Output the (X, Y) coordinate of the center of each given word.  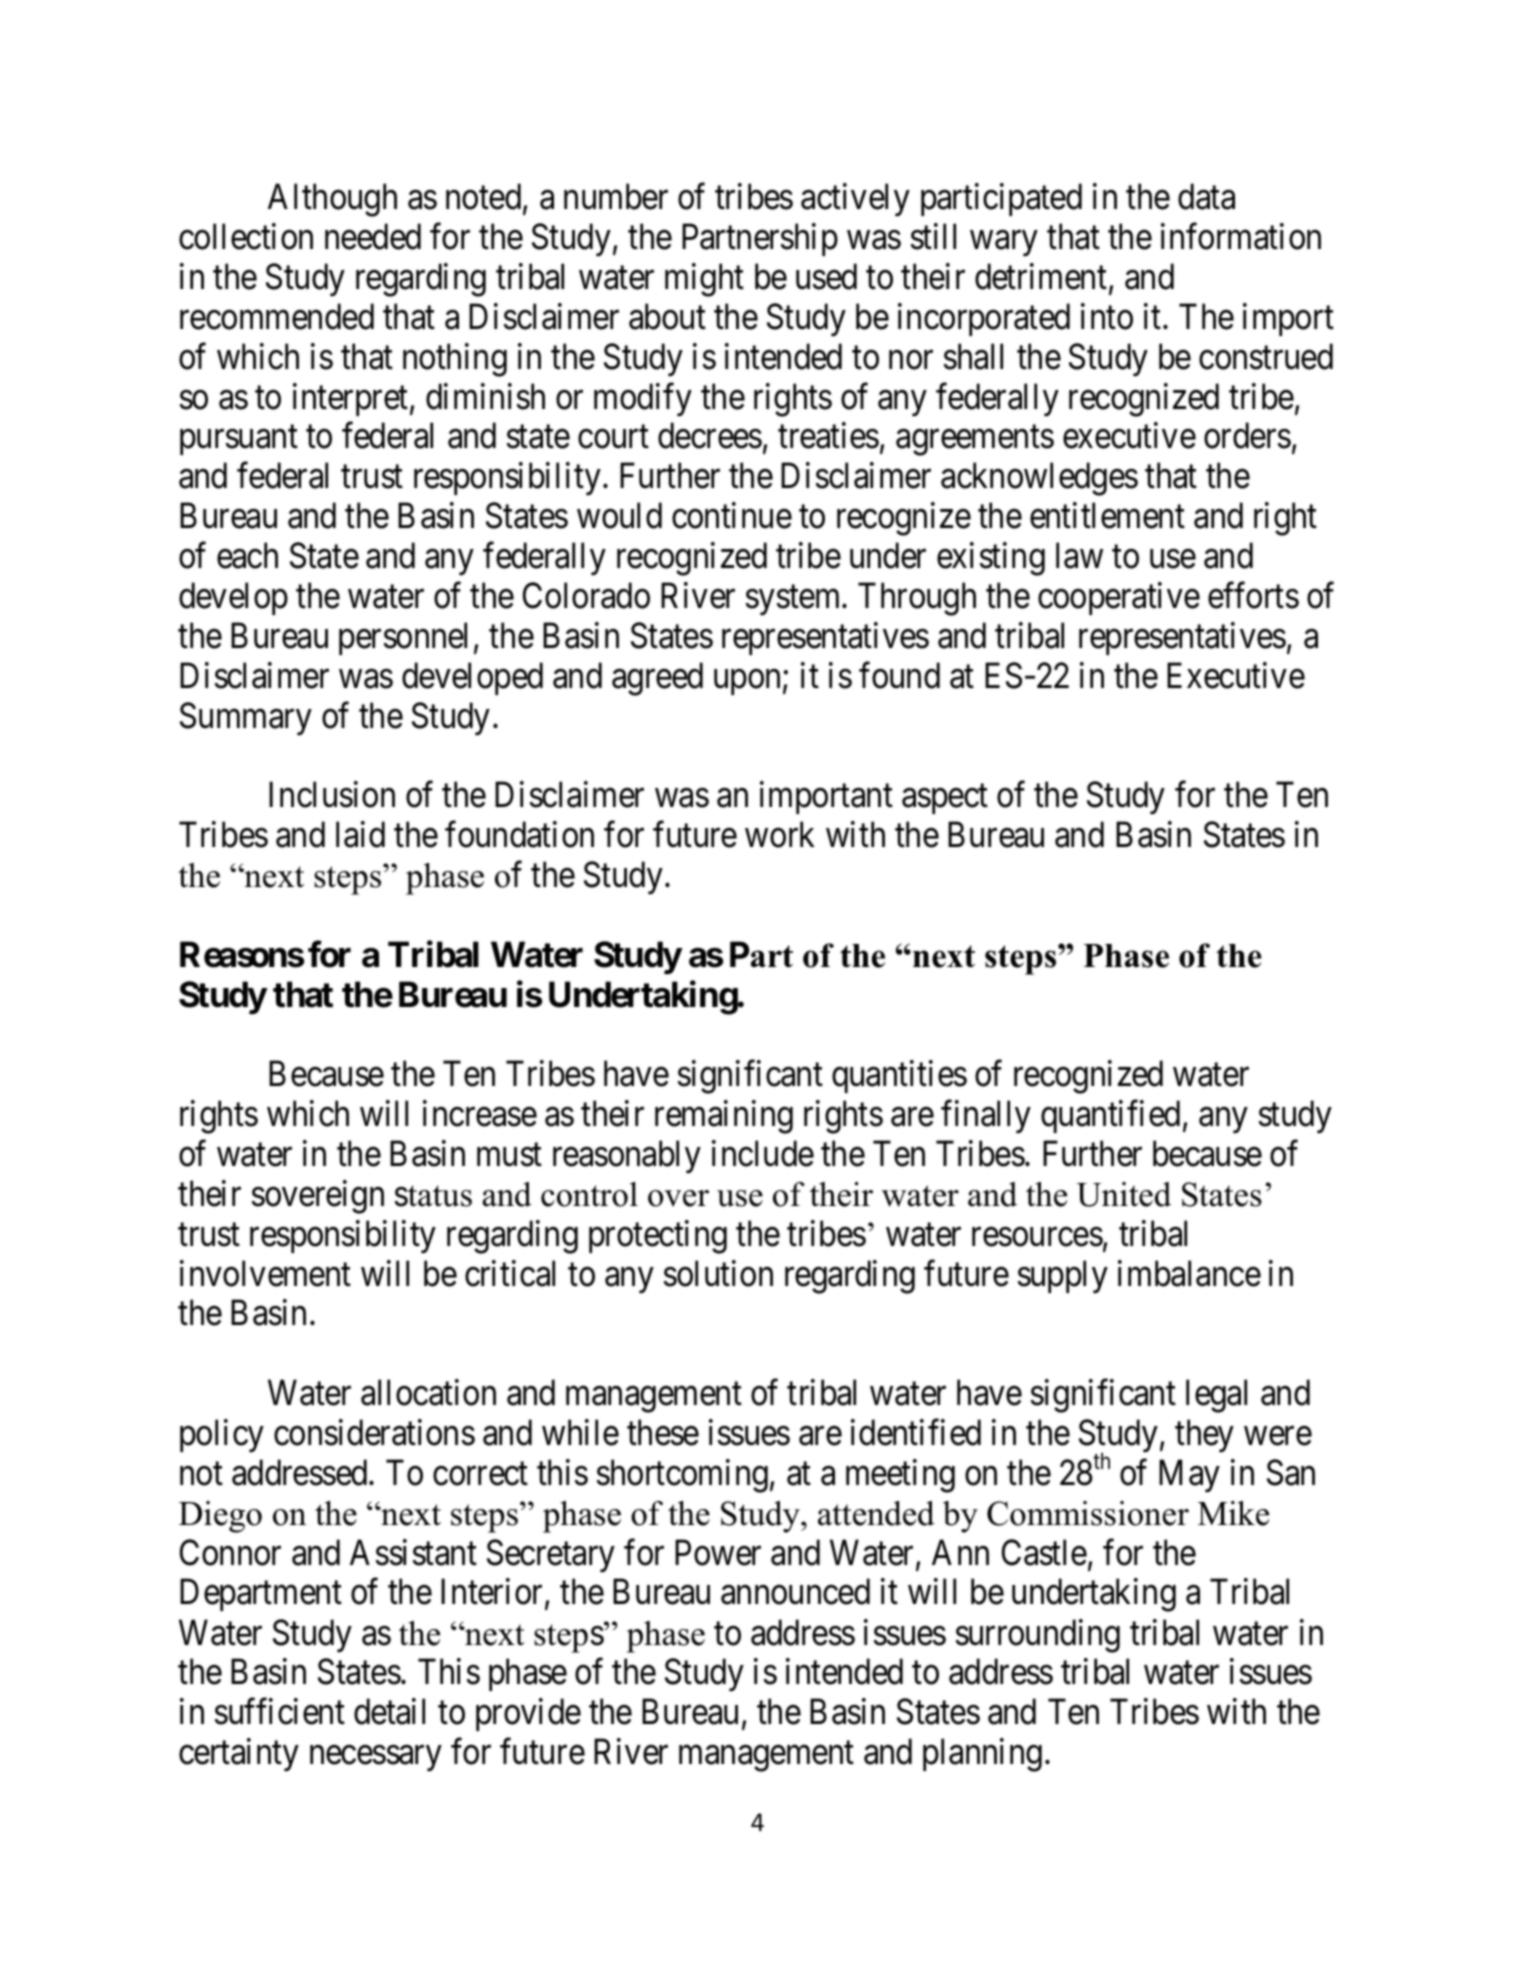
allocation (428, 1393)
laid (360, 834)
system (795, 600)
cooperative (1119, 598)
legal (1216, 1396)
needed (373, 236)
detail (389, 1712)
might (704, 280)
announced (795, 1592)
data (1206, 197)
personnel (403, 638)
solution (718, 1273)
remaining (724, 1117)
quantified (1110, 1117)
